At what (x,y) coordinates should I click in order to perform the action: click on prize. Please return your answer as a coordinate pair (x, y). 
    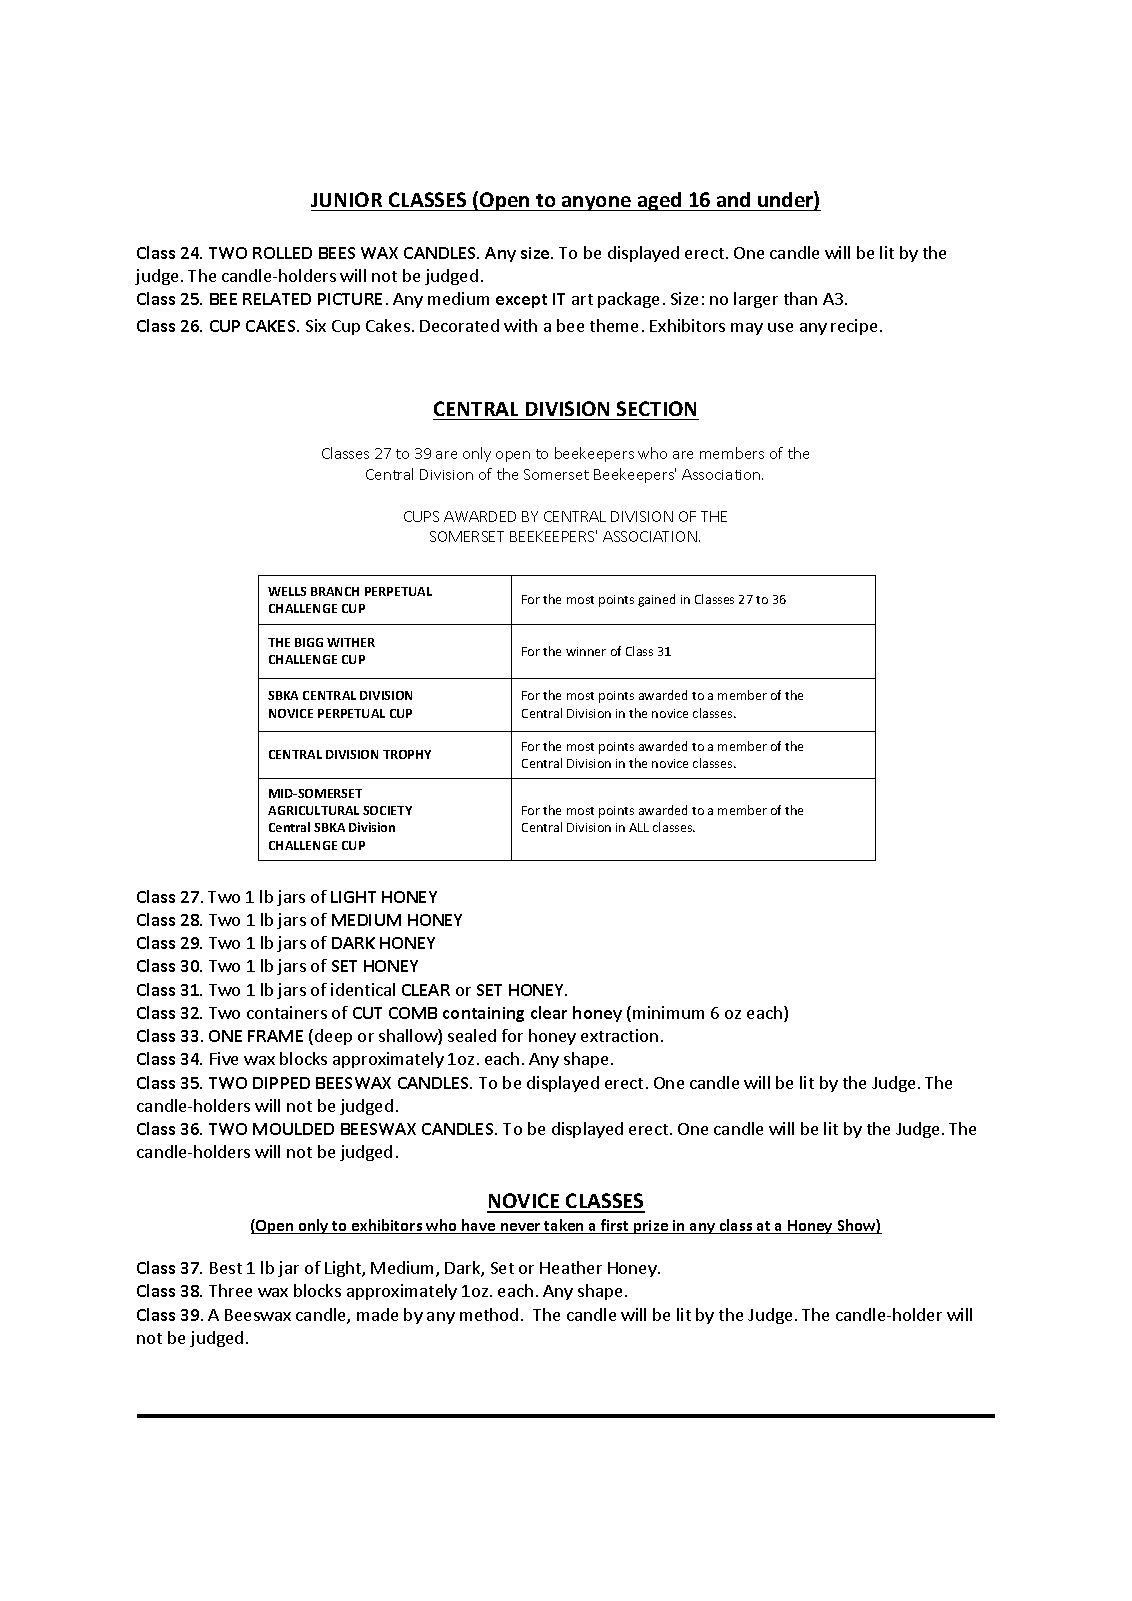
    Looking at the image, I should click on (651, 1227).
